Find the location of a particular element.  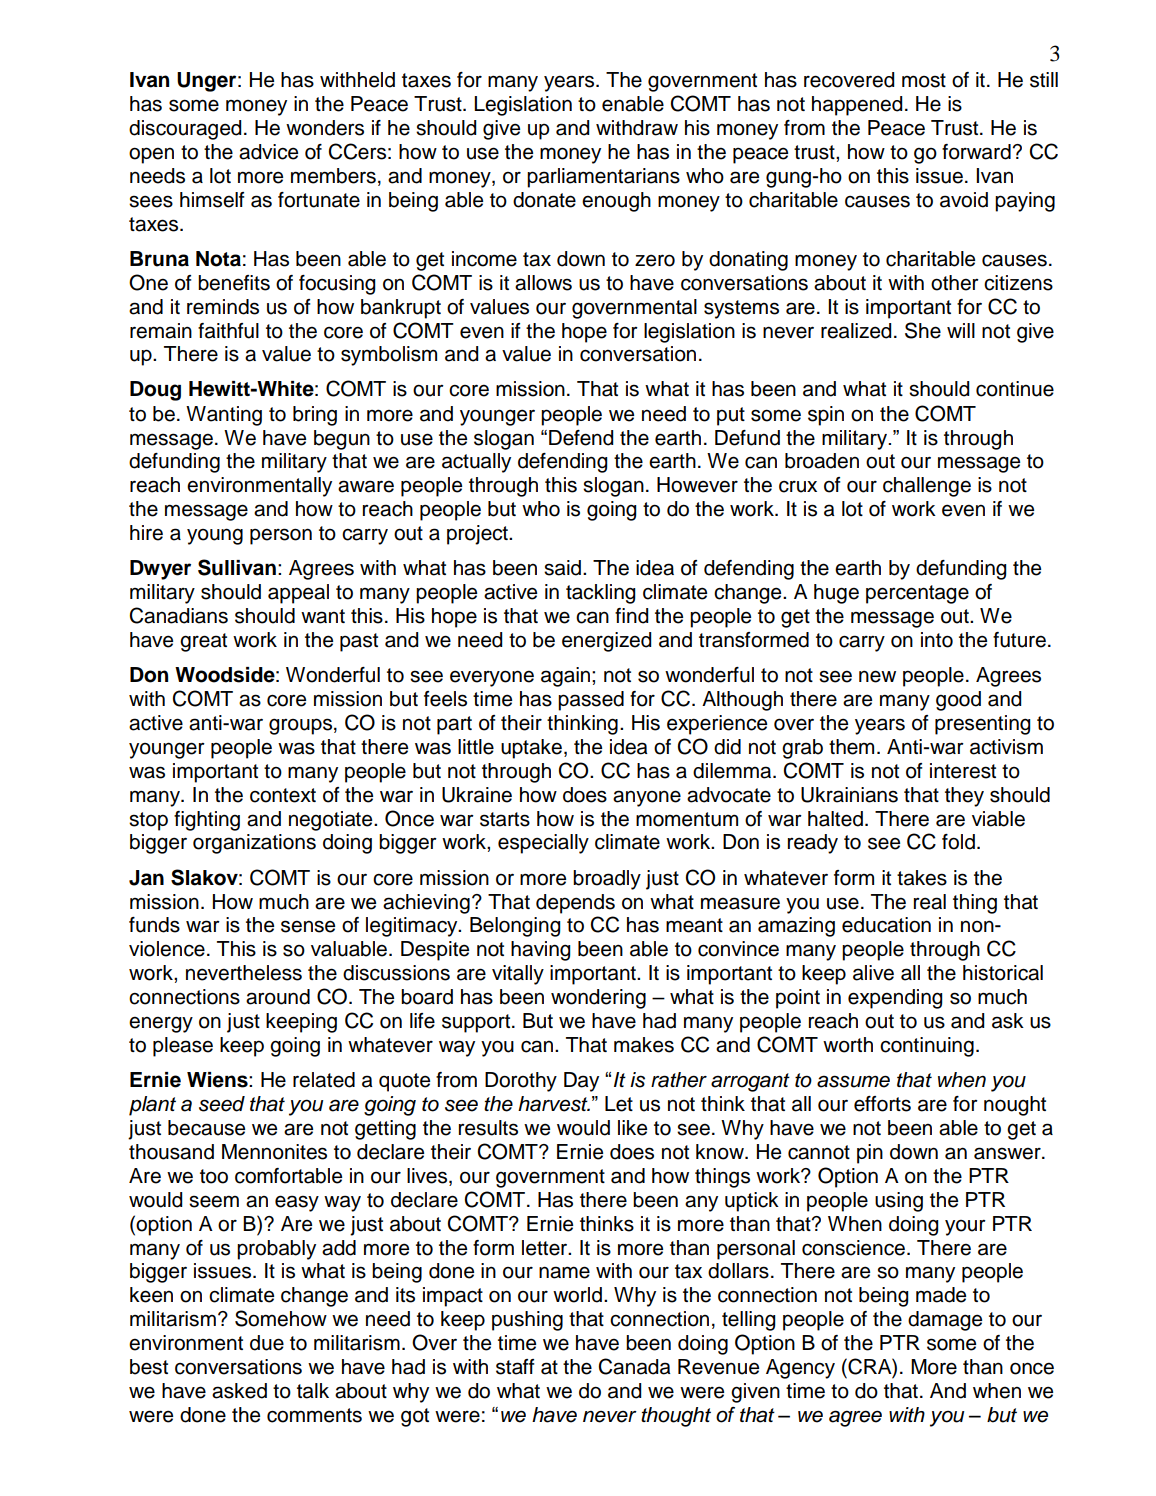

advice is located at coordinates (268, 152).
